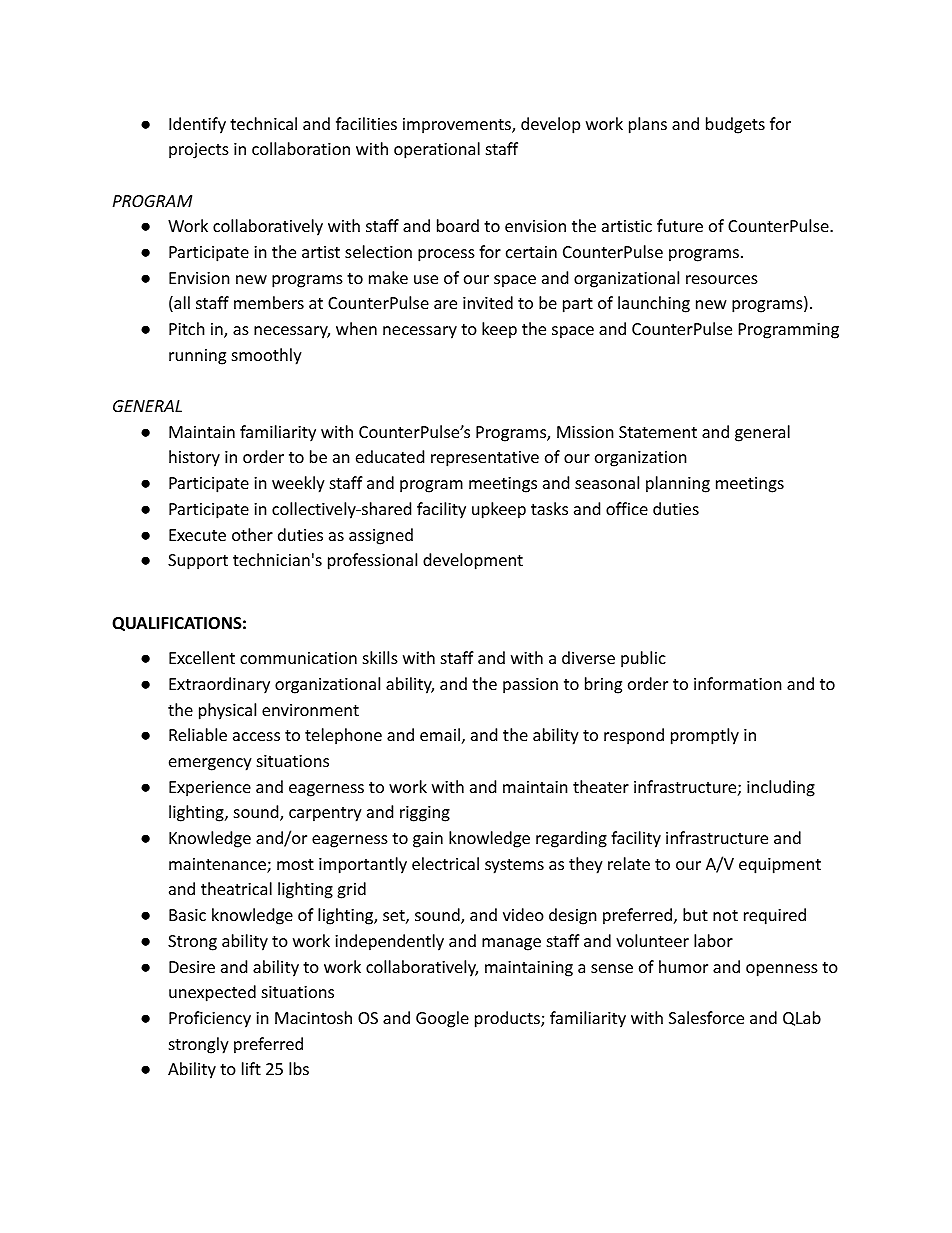  I want to click on improvements, so click(458, 126).
